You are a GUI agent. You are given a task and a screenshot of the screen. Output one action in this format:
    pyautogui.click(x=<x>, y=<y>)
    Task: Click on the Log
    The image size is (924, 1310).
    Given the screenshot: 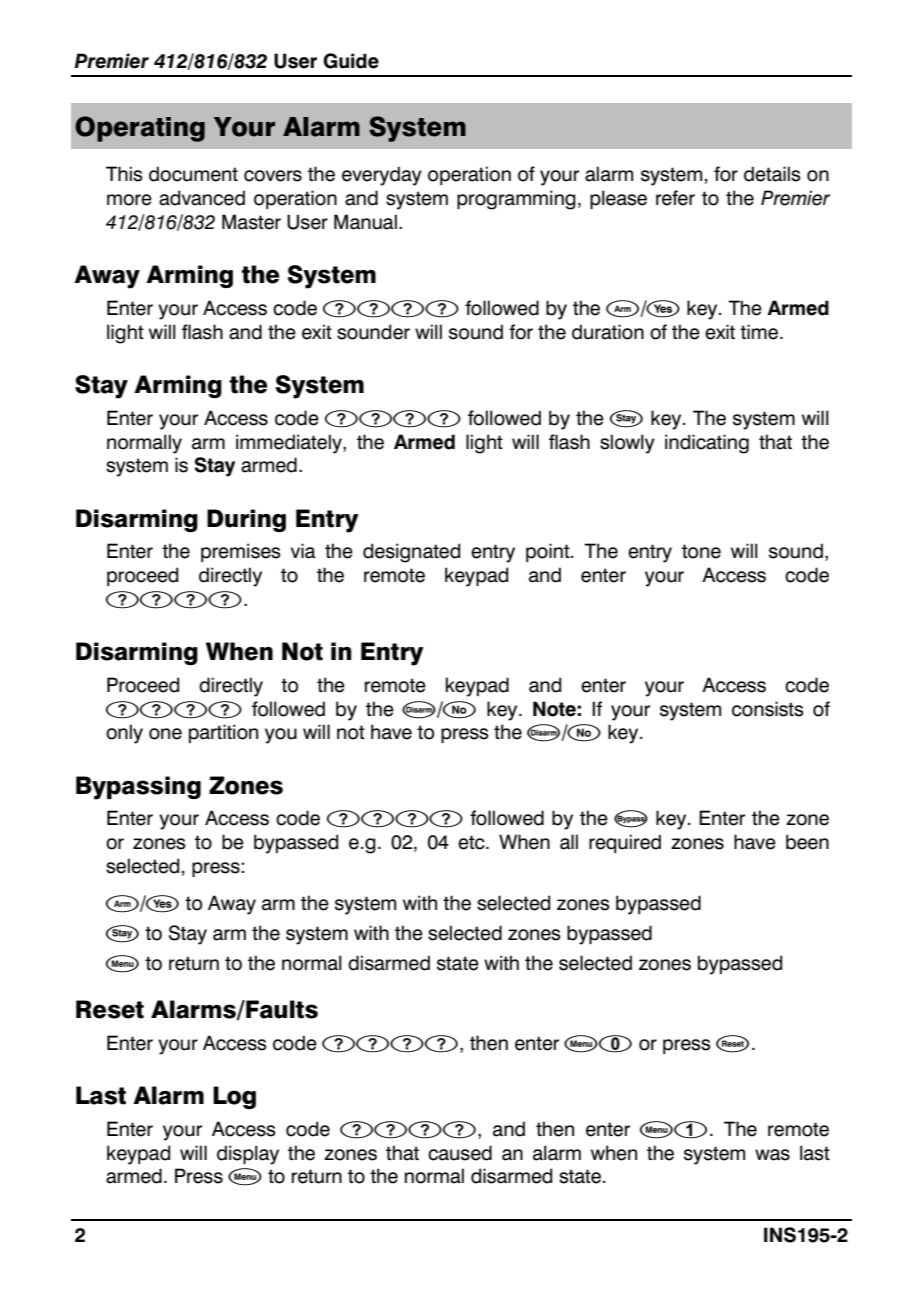 What is the action you would take?
    pyautogui.click(x=234, y=1097)
